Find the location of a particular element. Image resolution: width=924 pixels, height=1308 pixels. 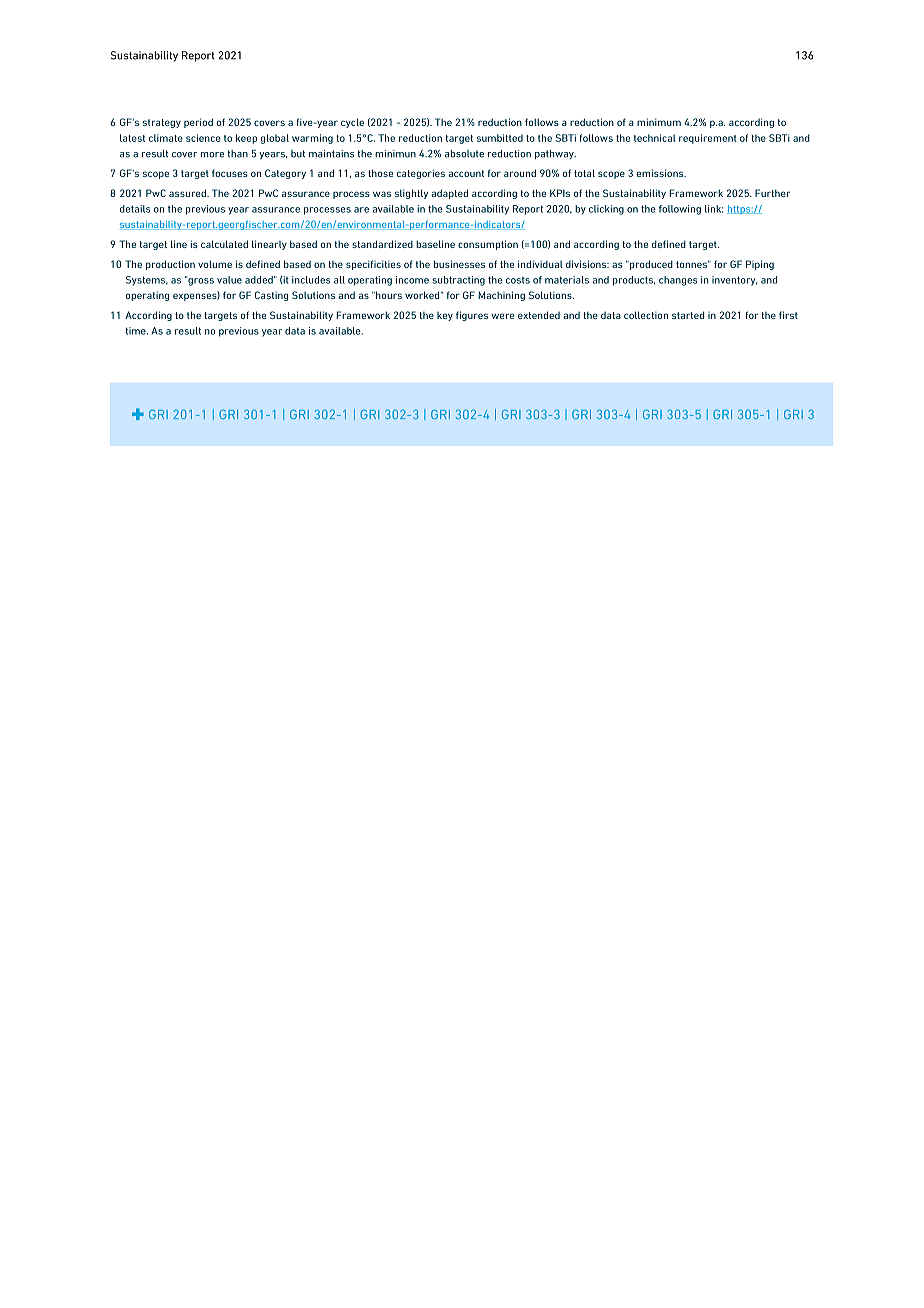

adapted is located at coordinates (449, 194).
